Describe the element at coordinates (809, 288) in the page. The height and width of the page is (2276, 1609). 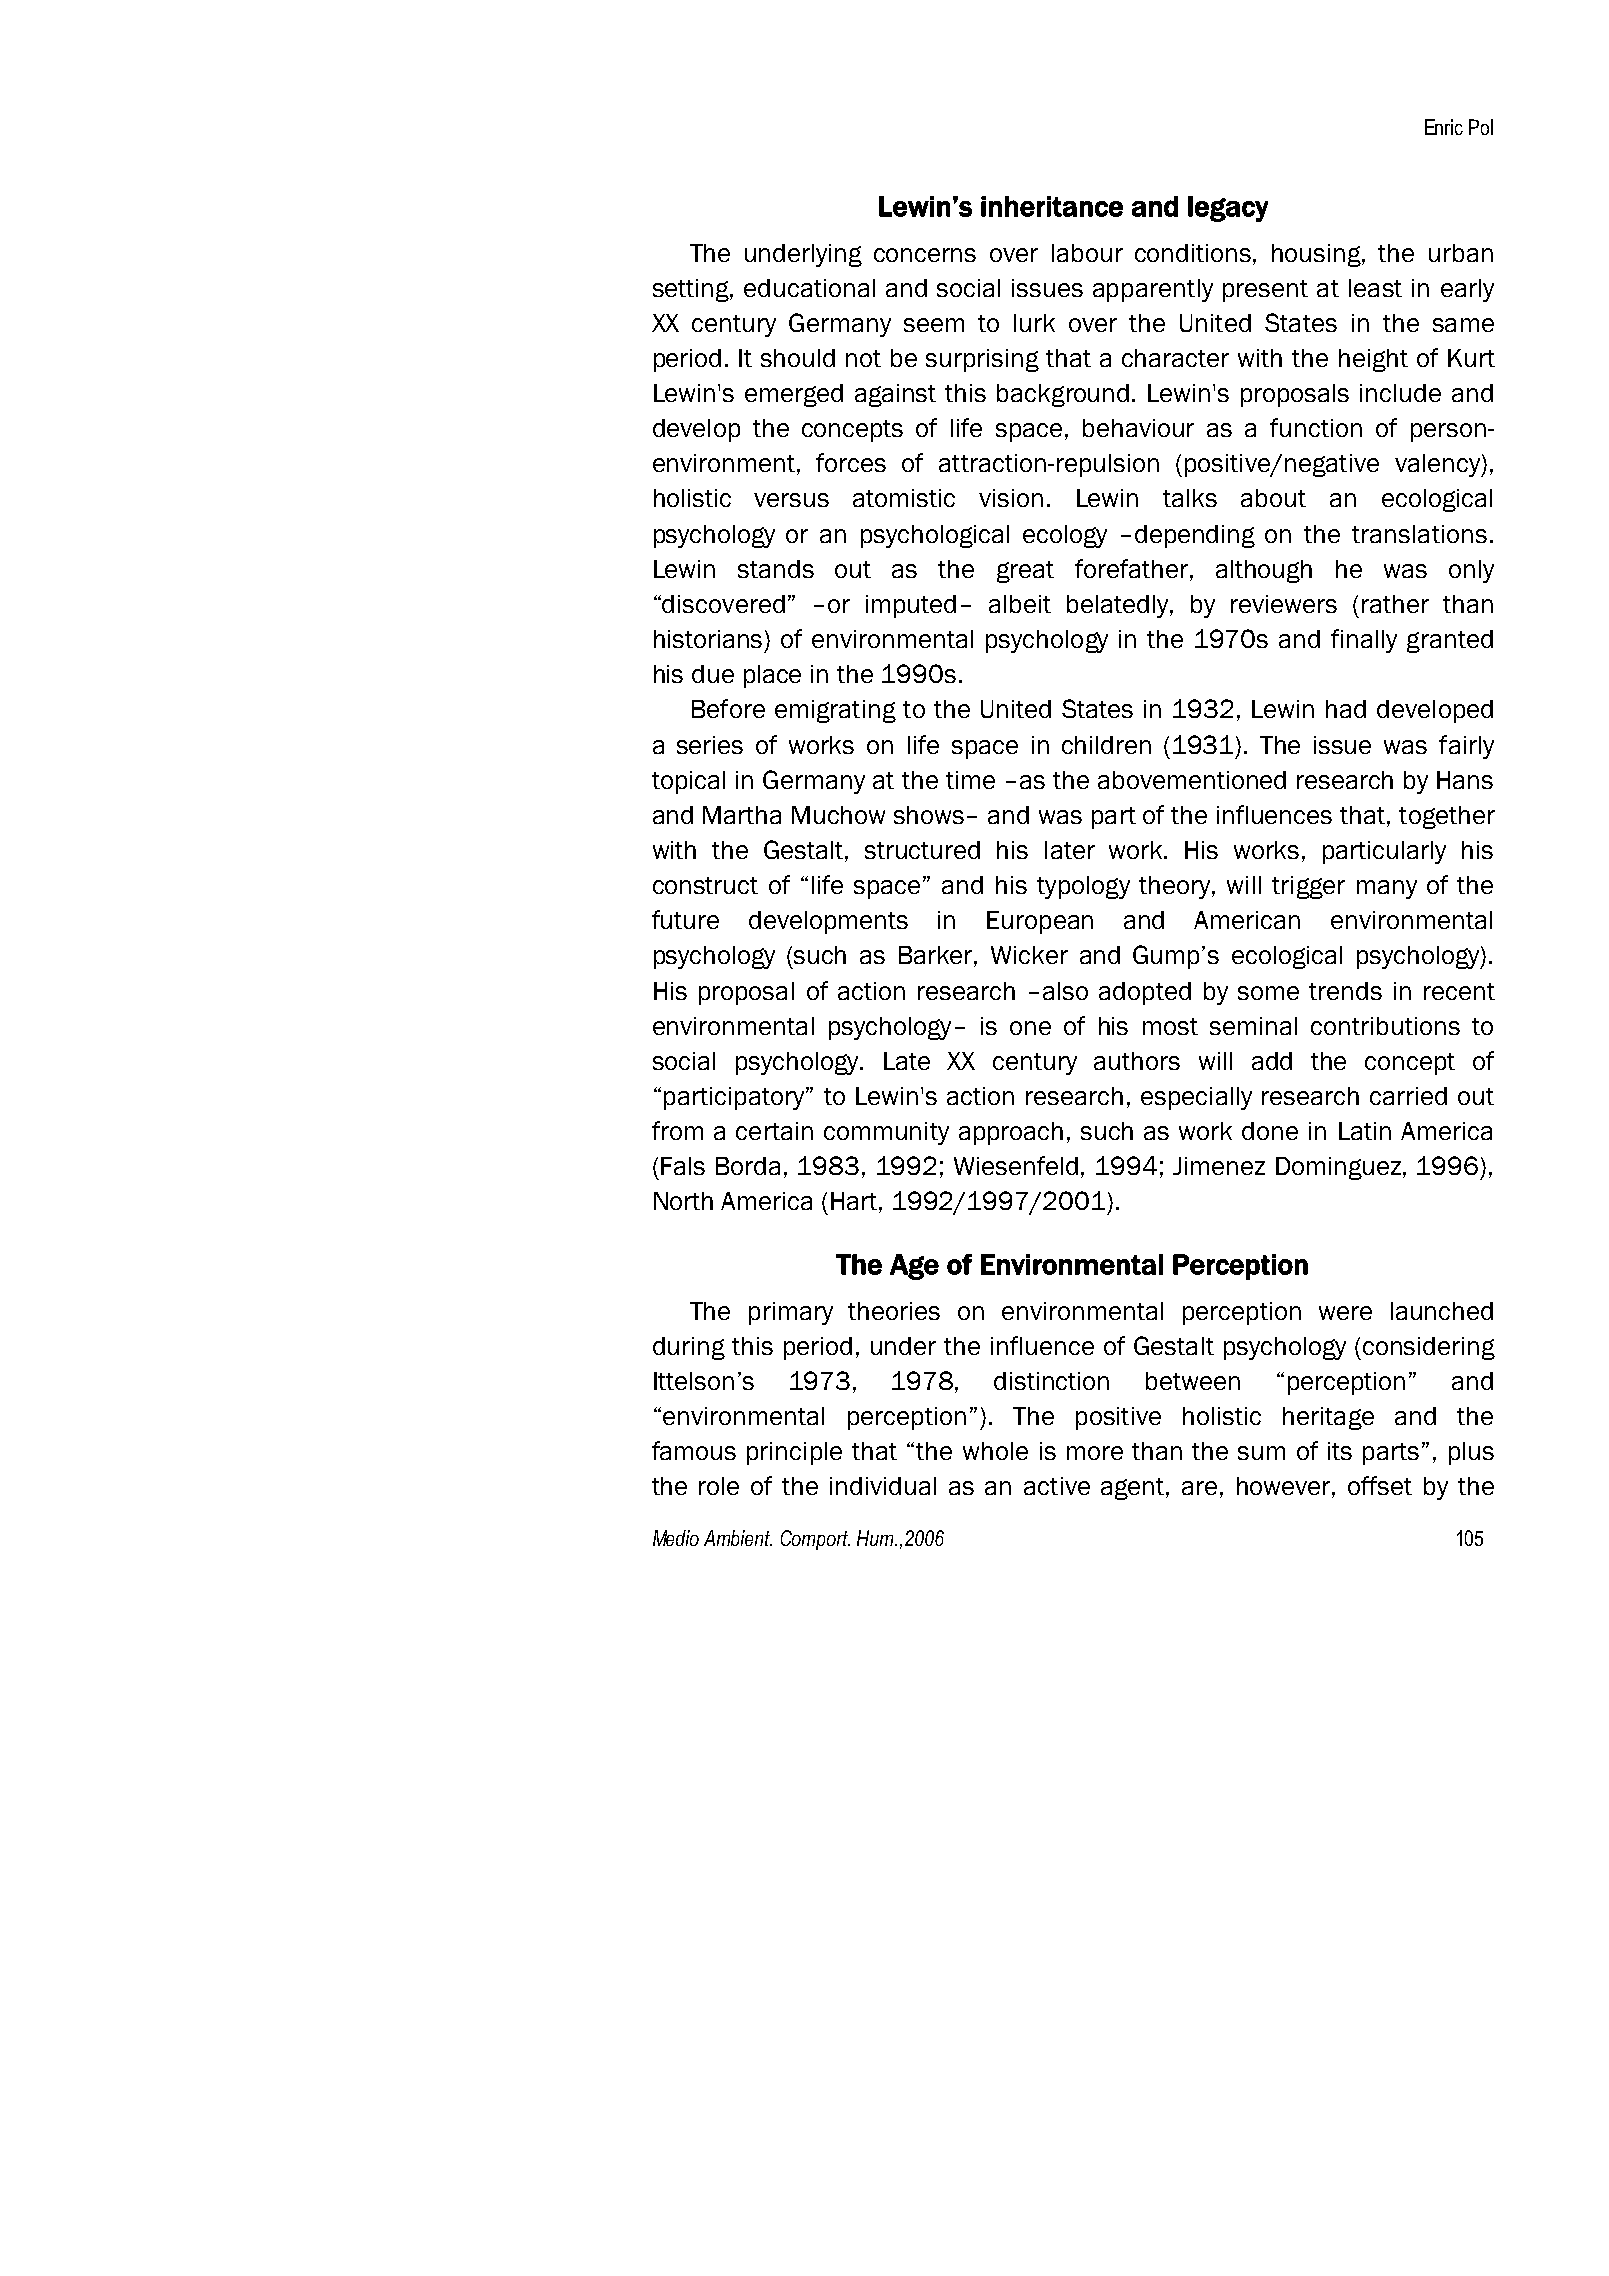
I see `educational` at that location.
